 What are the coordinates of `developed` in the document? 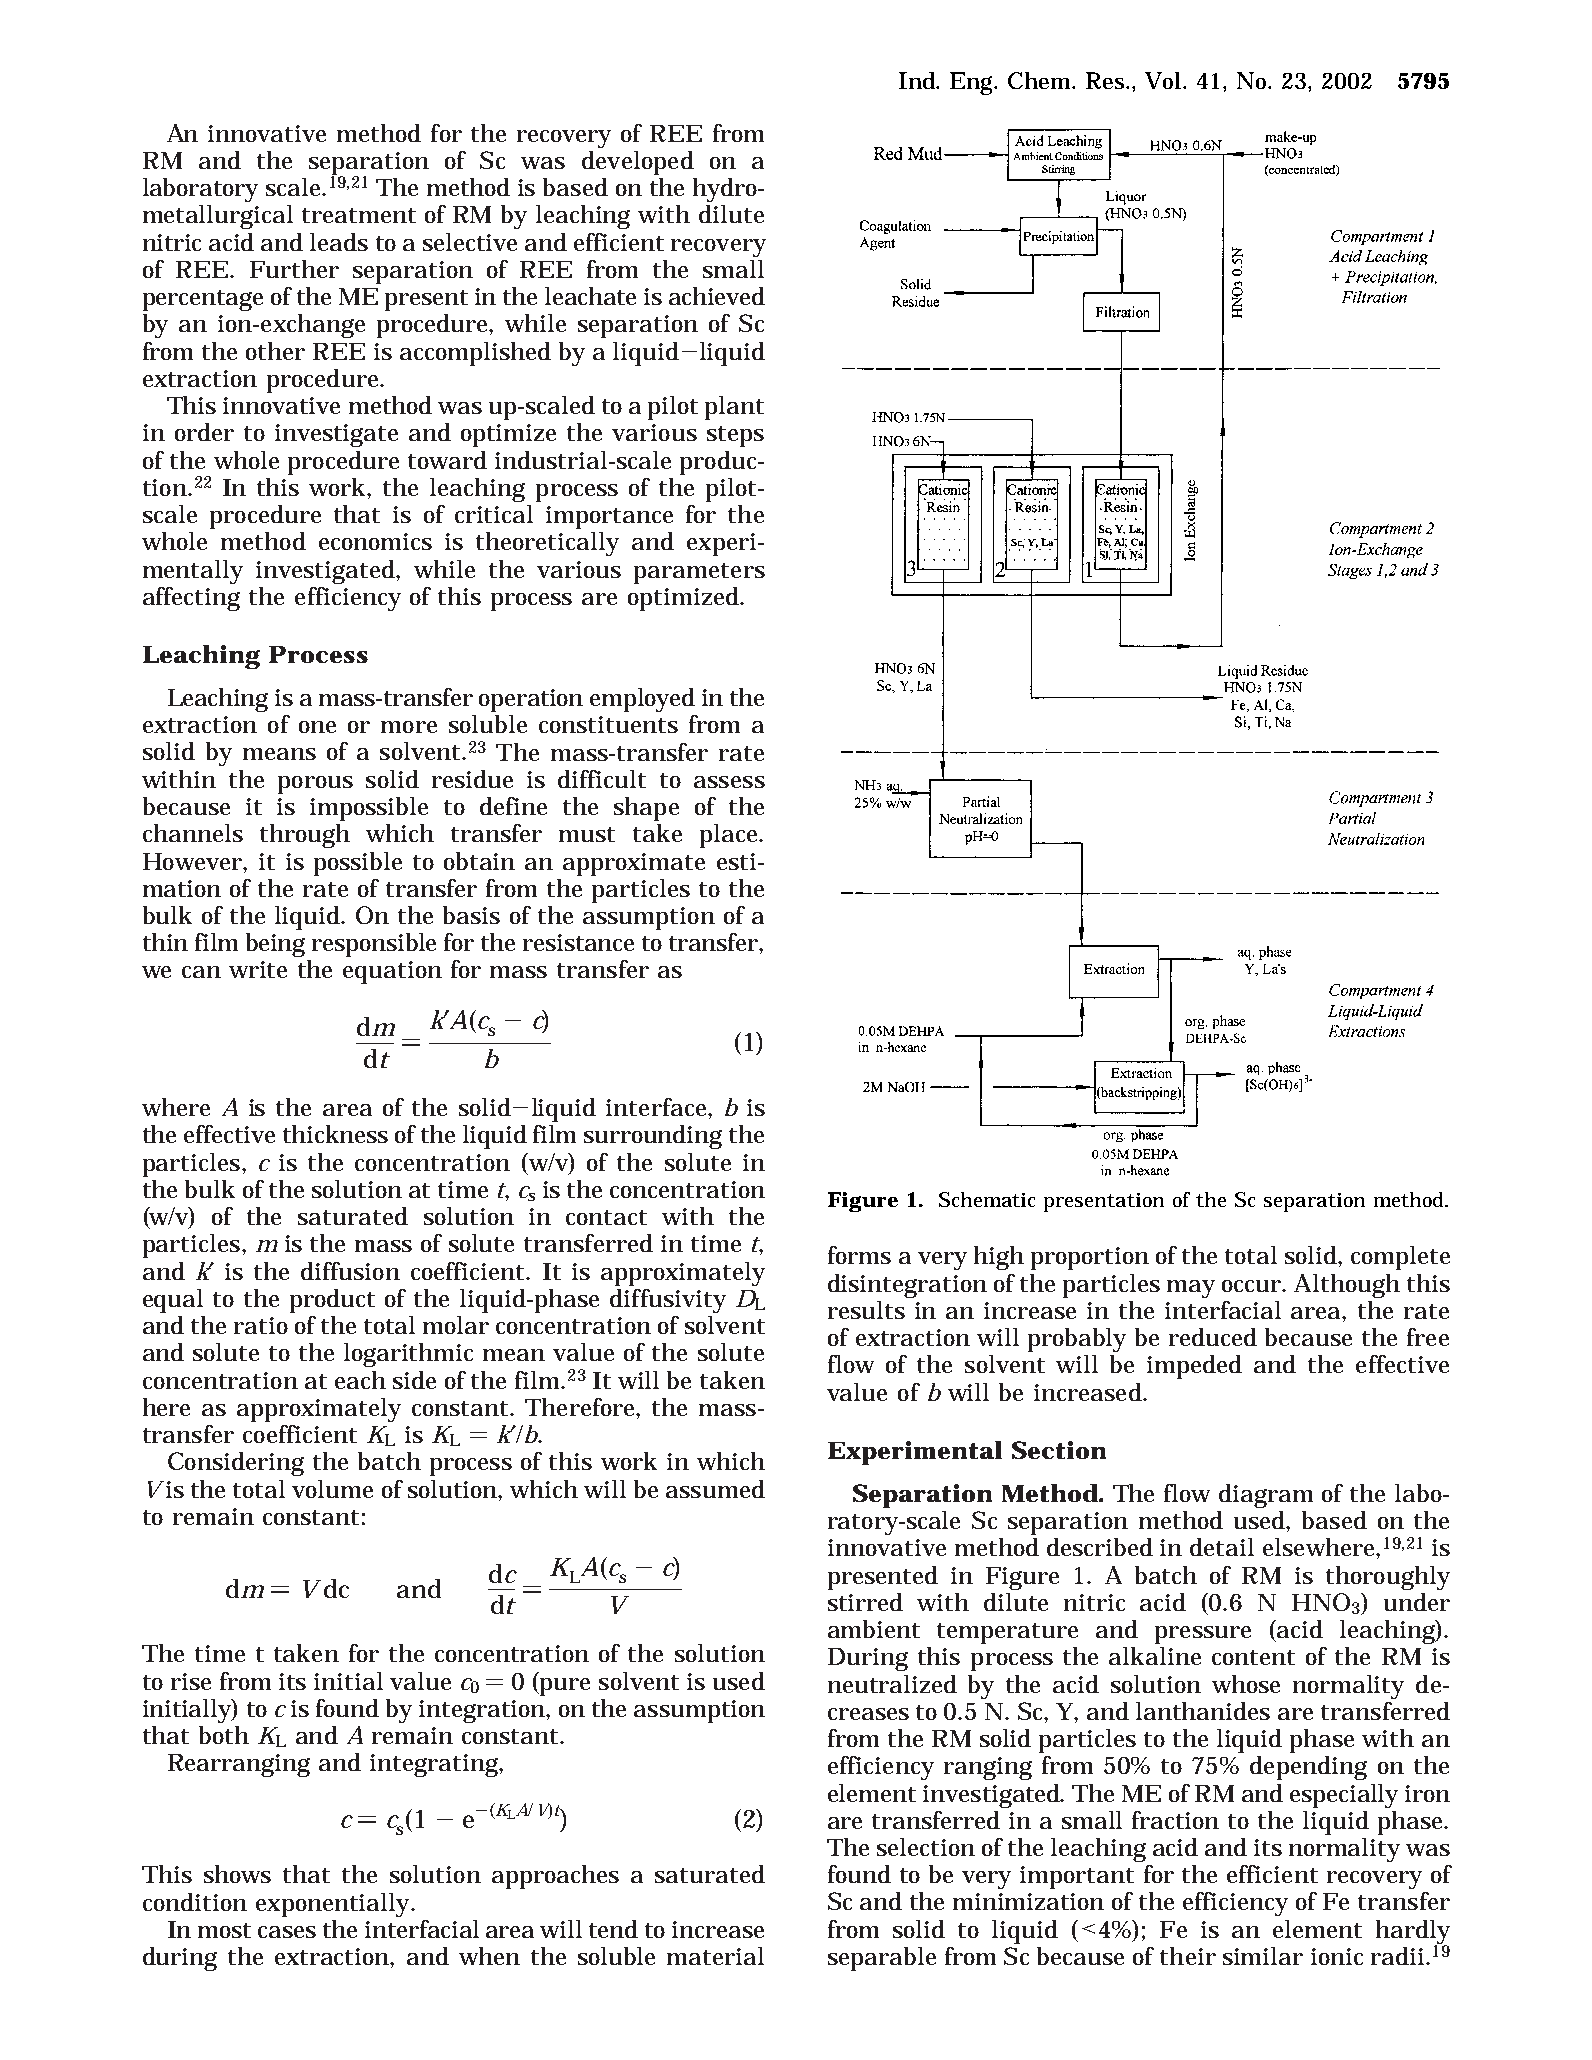 It's located at (638, 163).
